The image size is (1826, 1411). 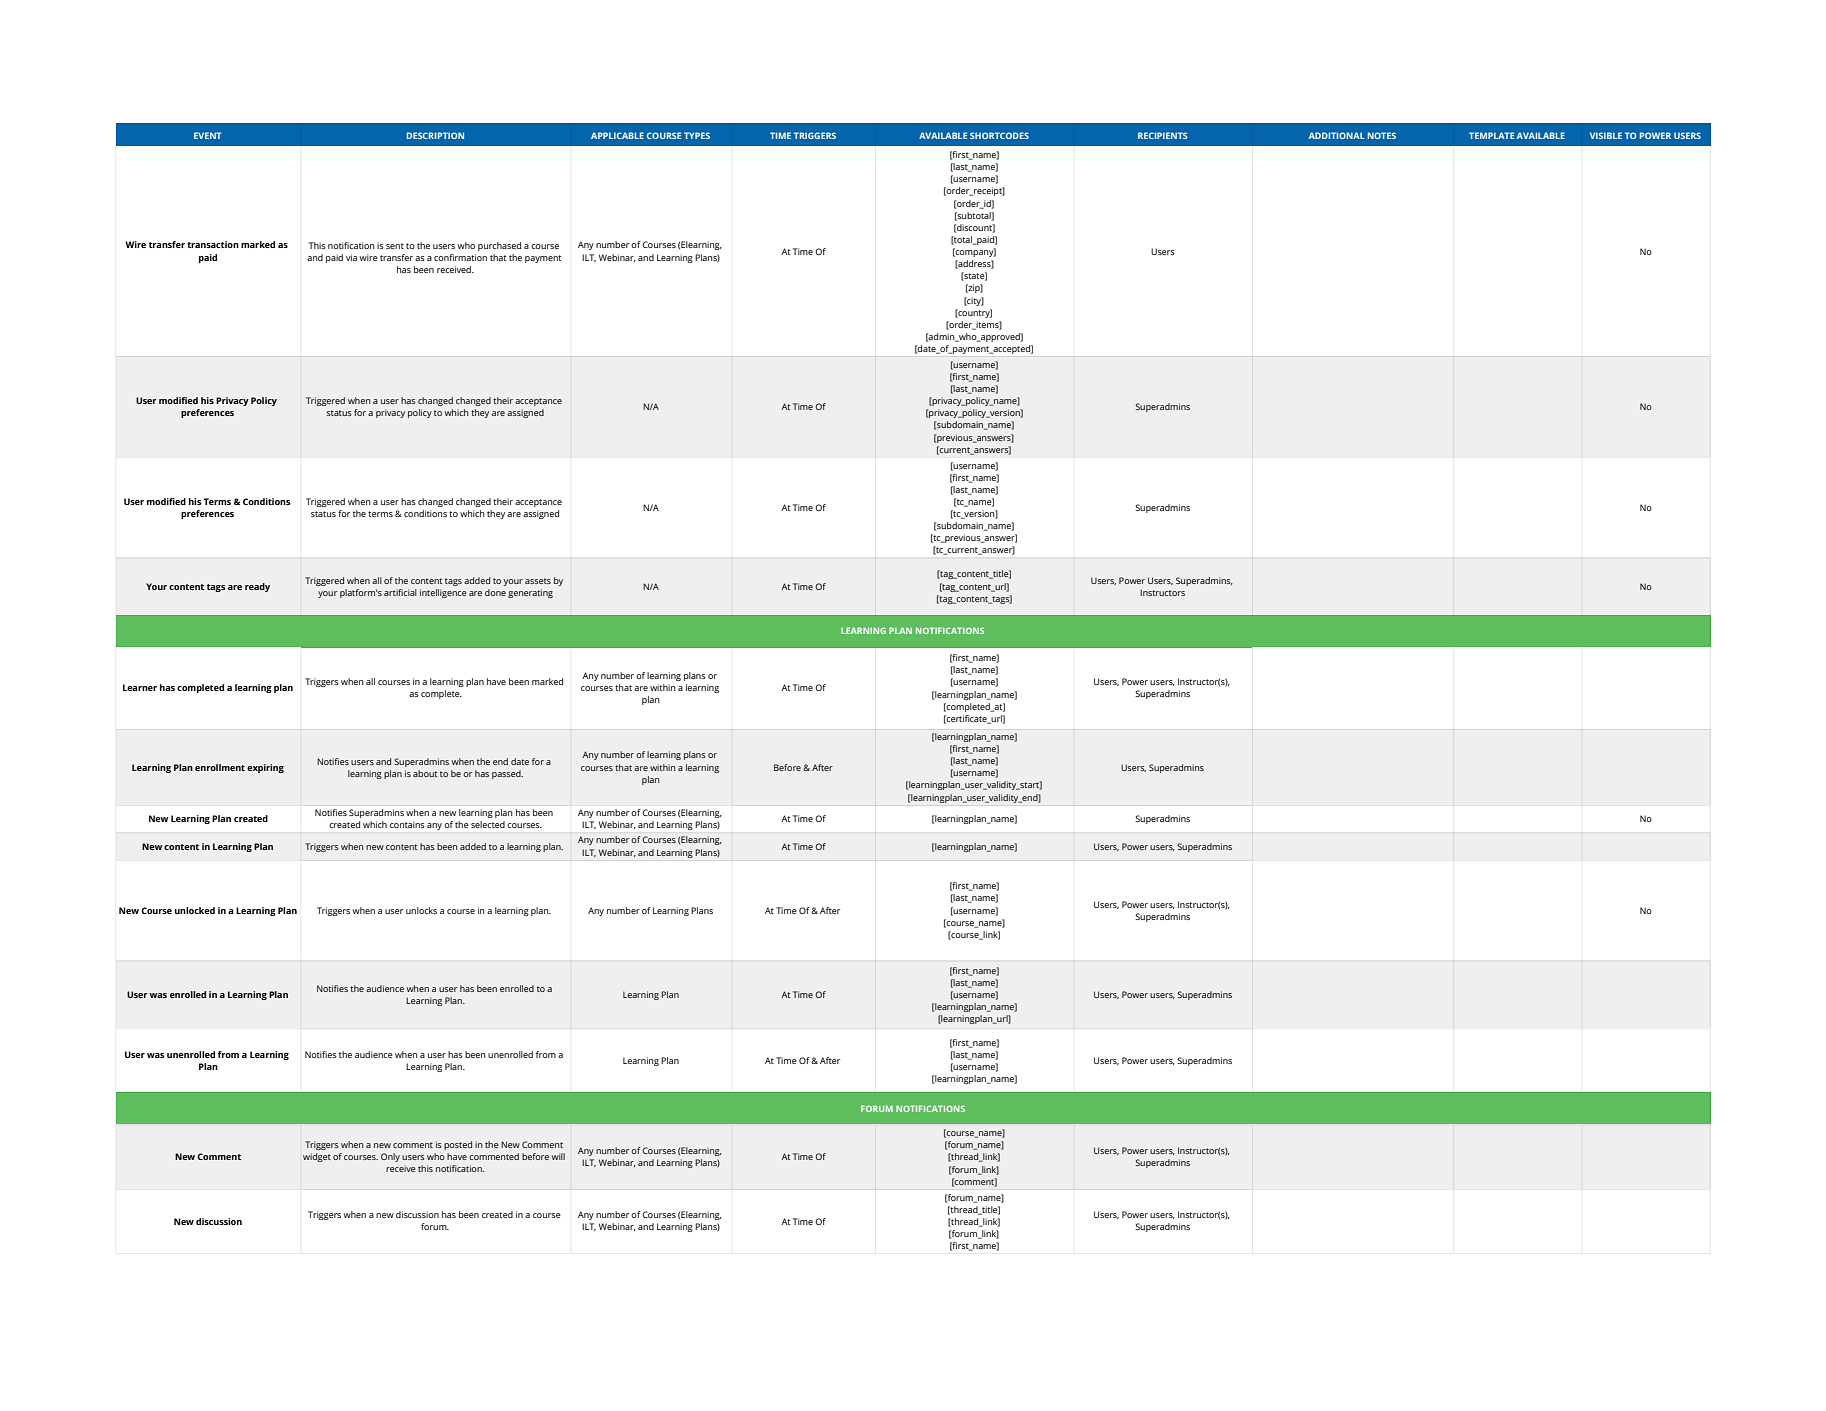 I want to click on posted, so click(x=458, y=1145).
